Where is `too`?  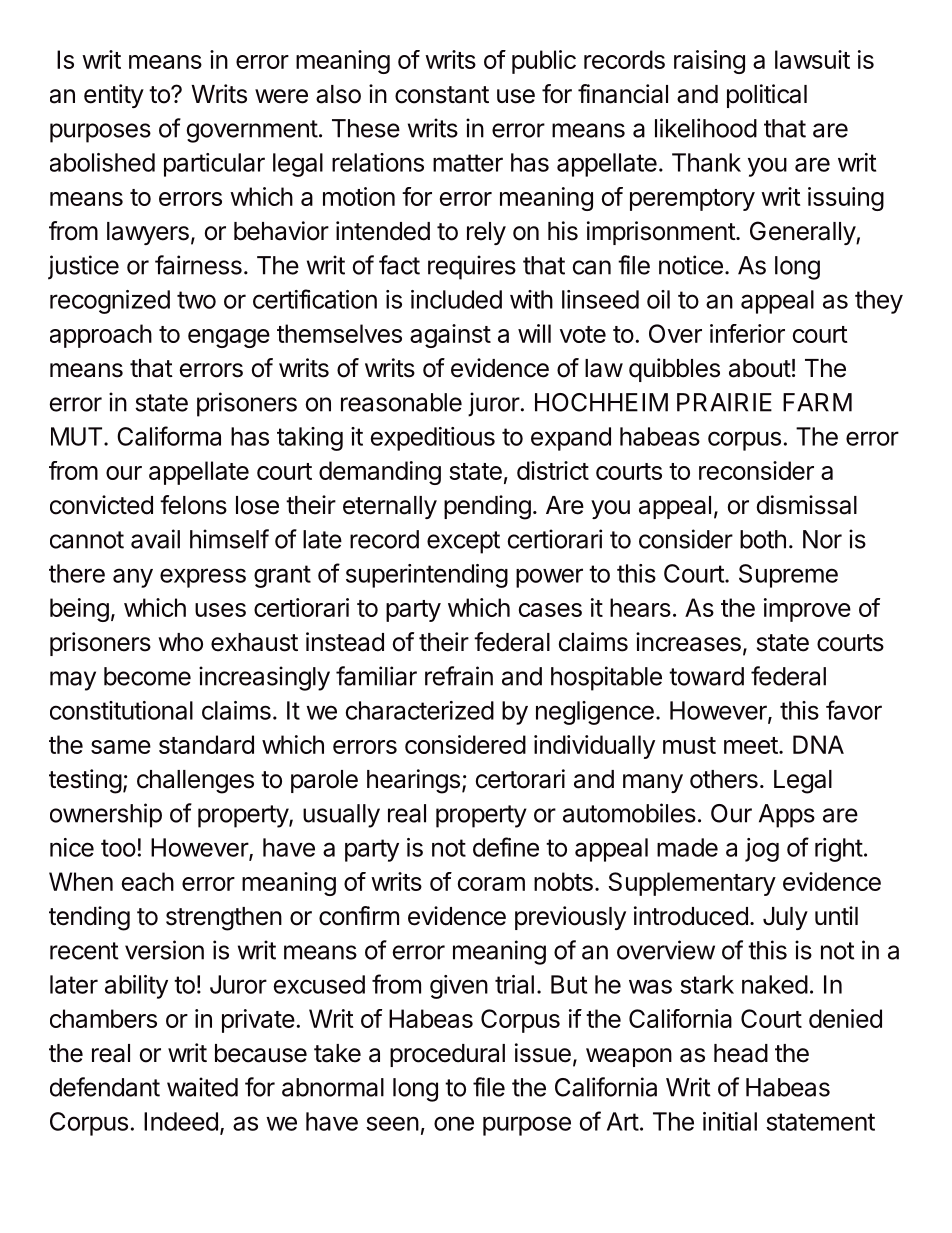
too is located at coordinates (118, 848).
